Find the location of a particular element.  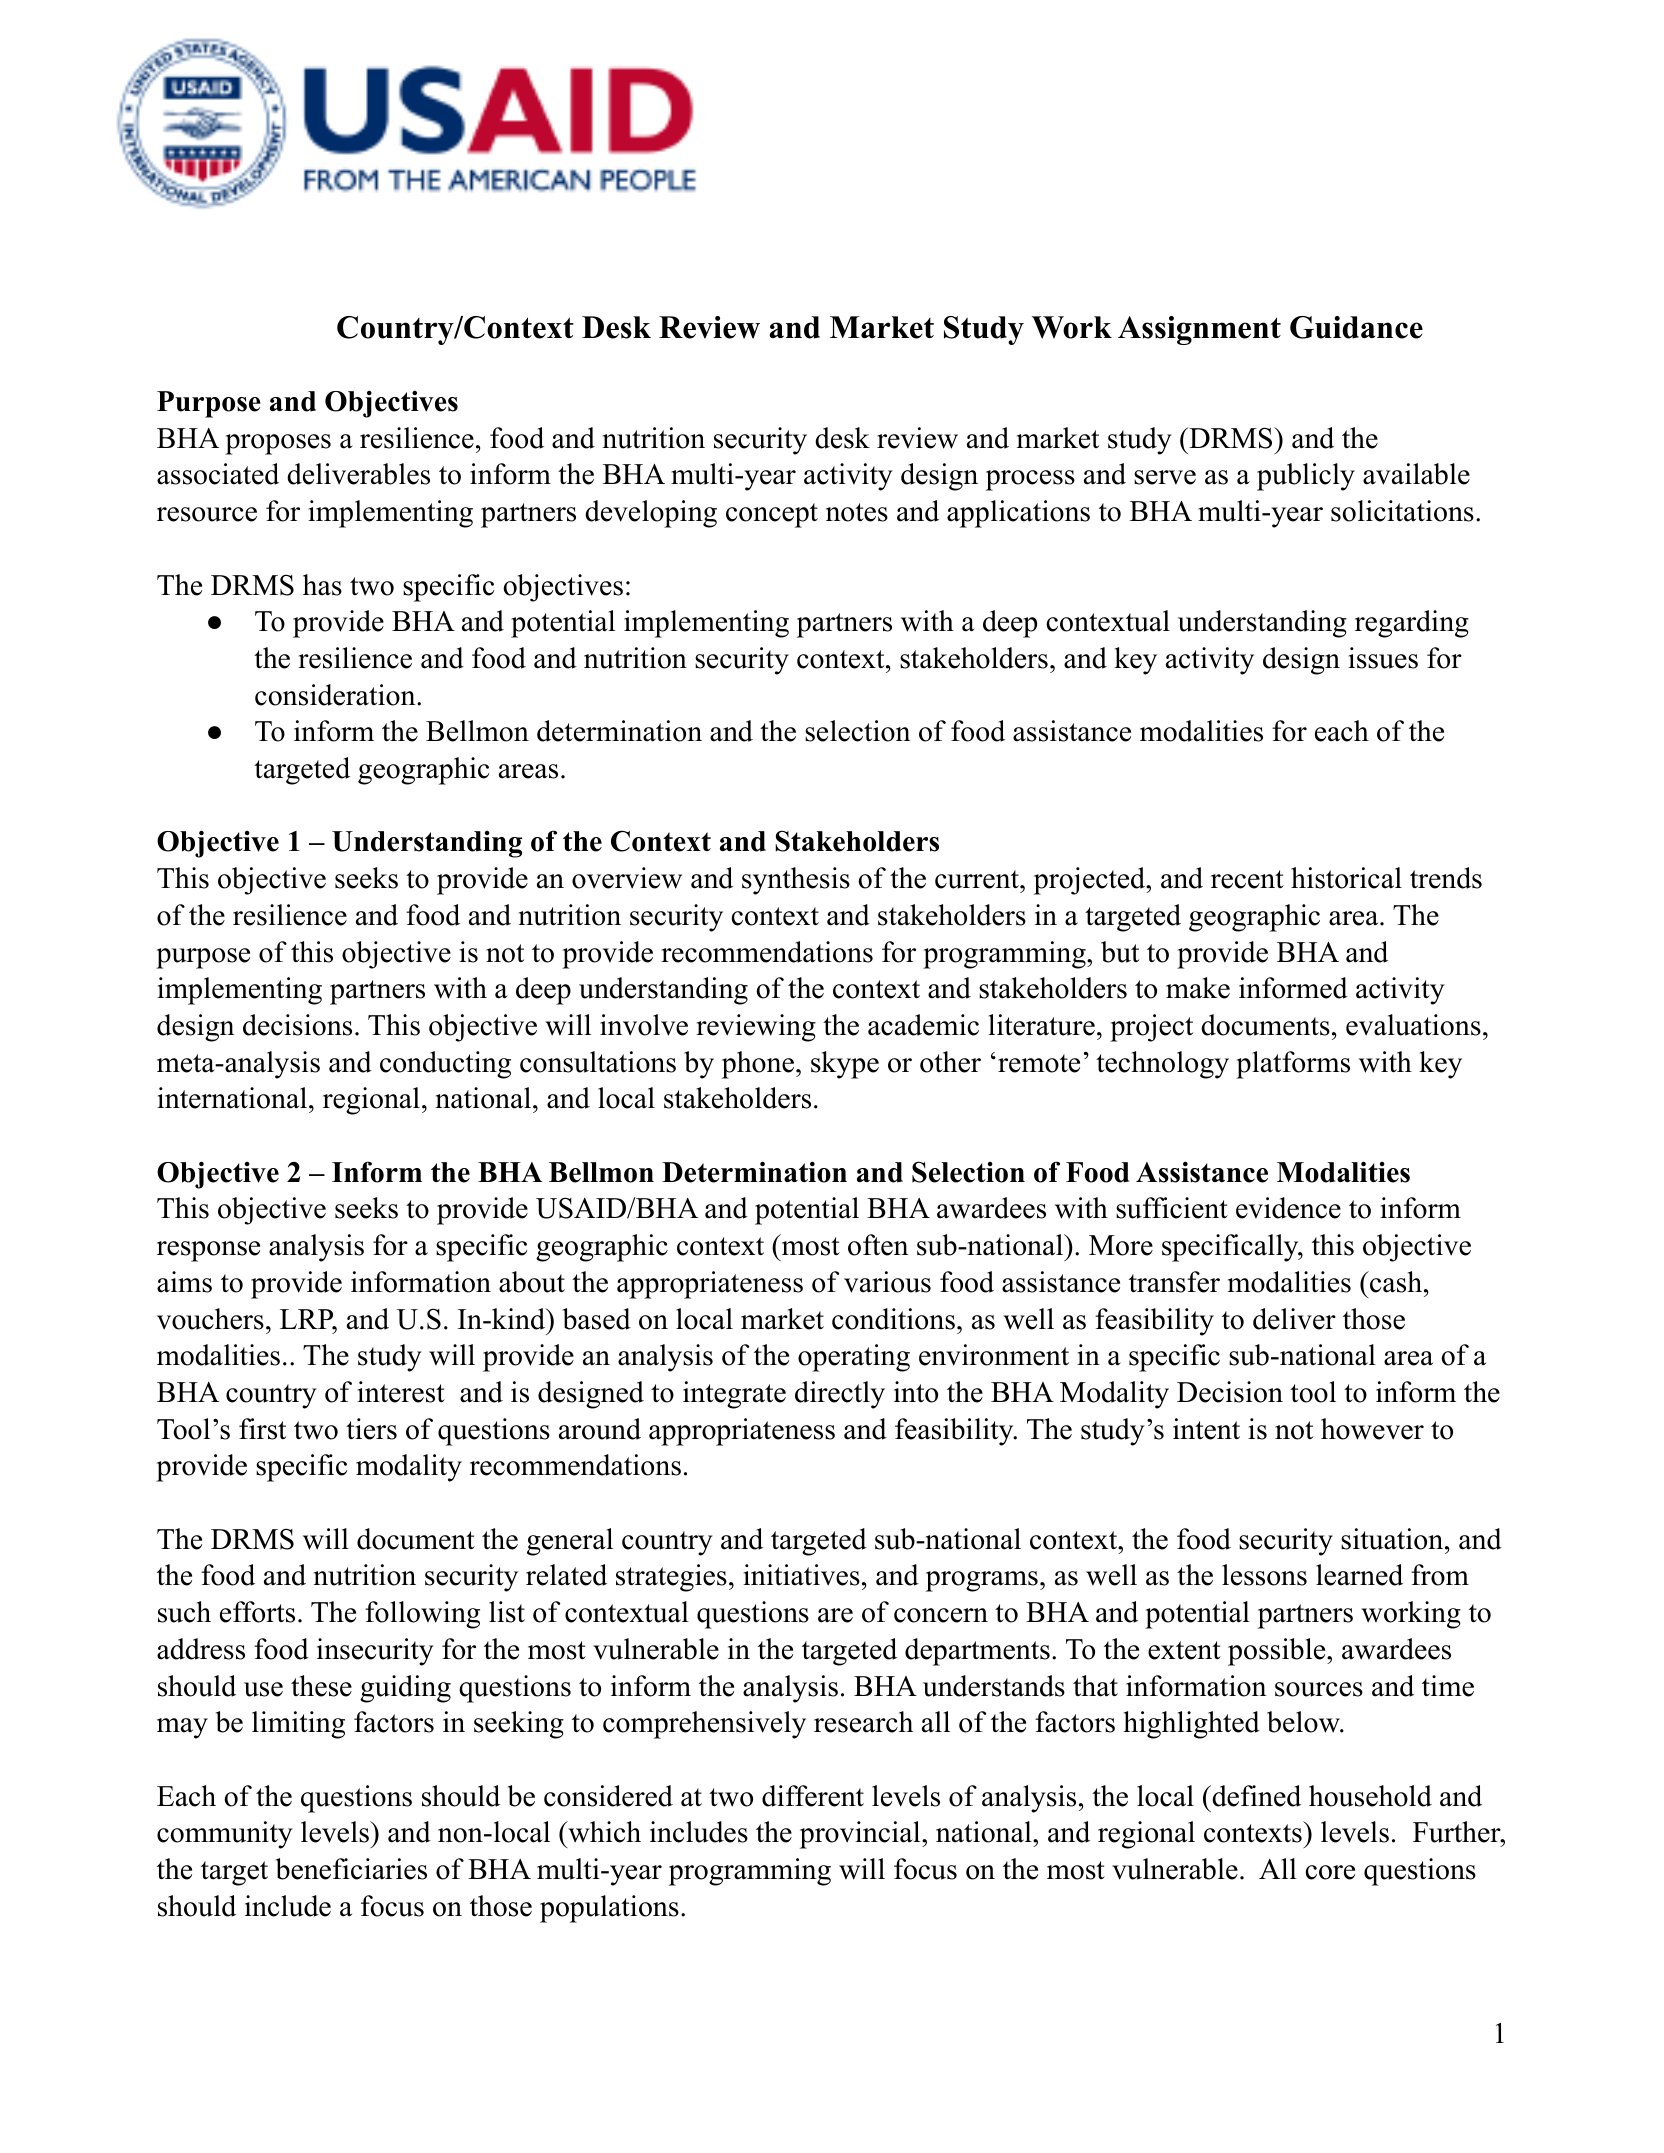

consideration is located at coordinates (336, 695).
